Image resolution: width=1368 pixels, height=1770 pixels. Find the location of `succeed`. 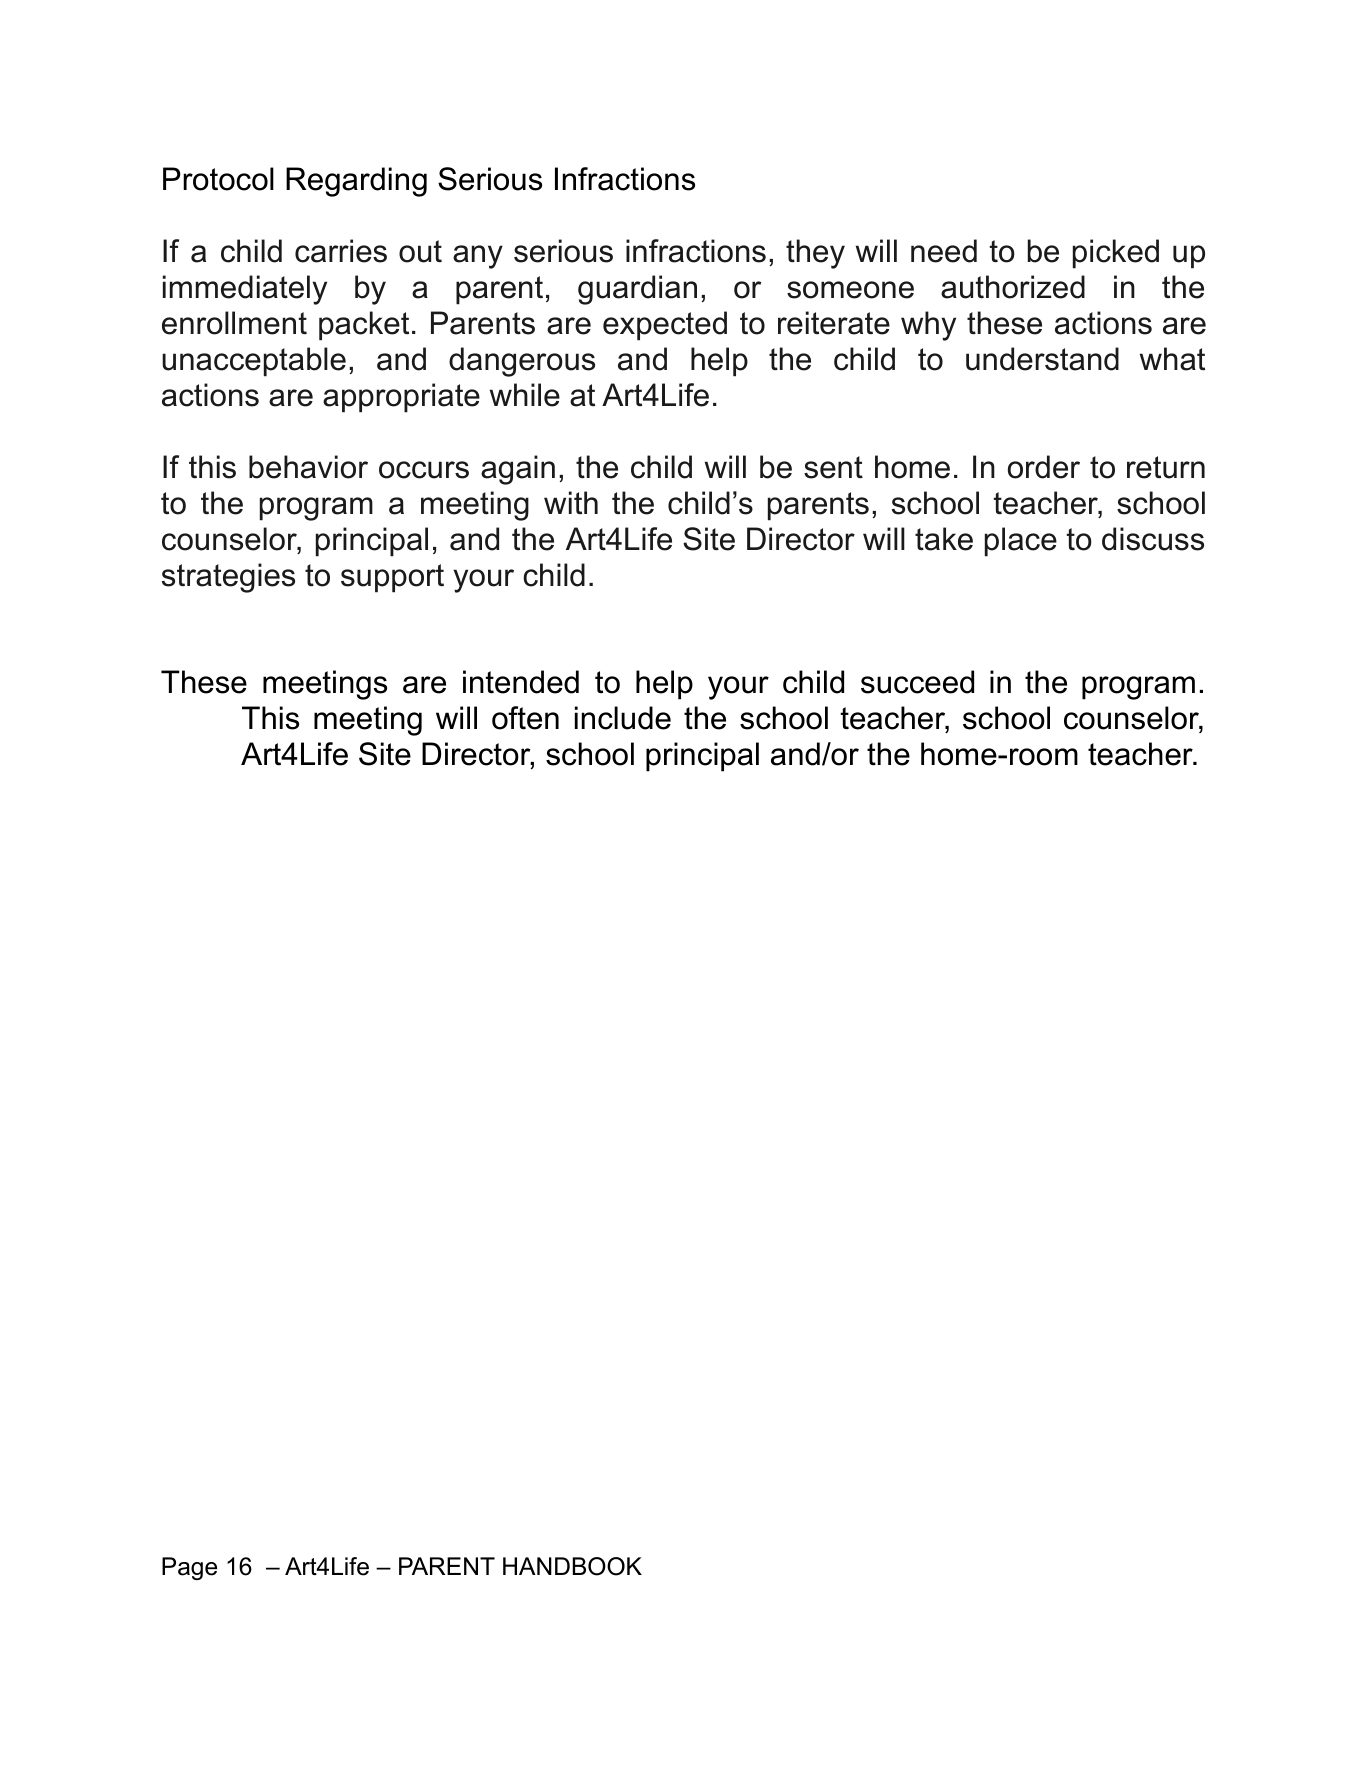

succeed is located at coordinates (917, 682).
